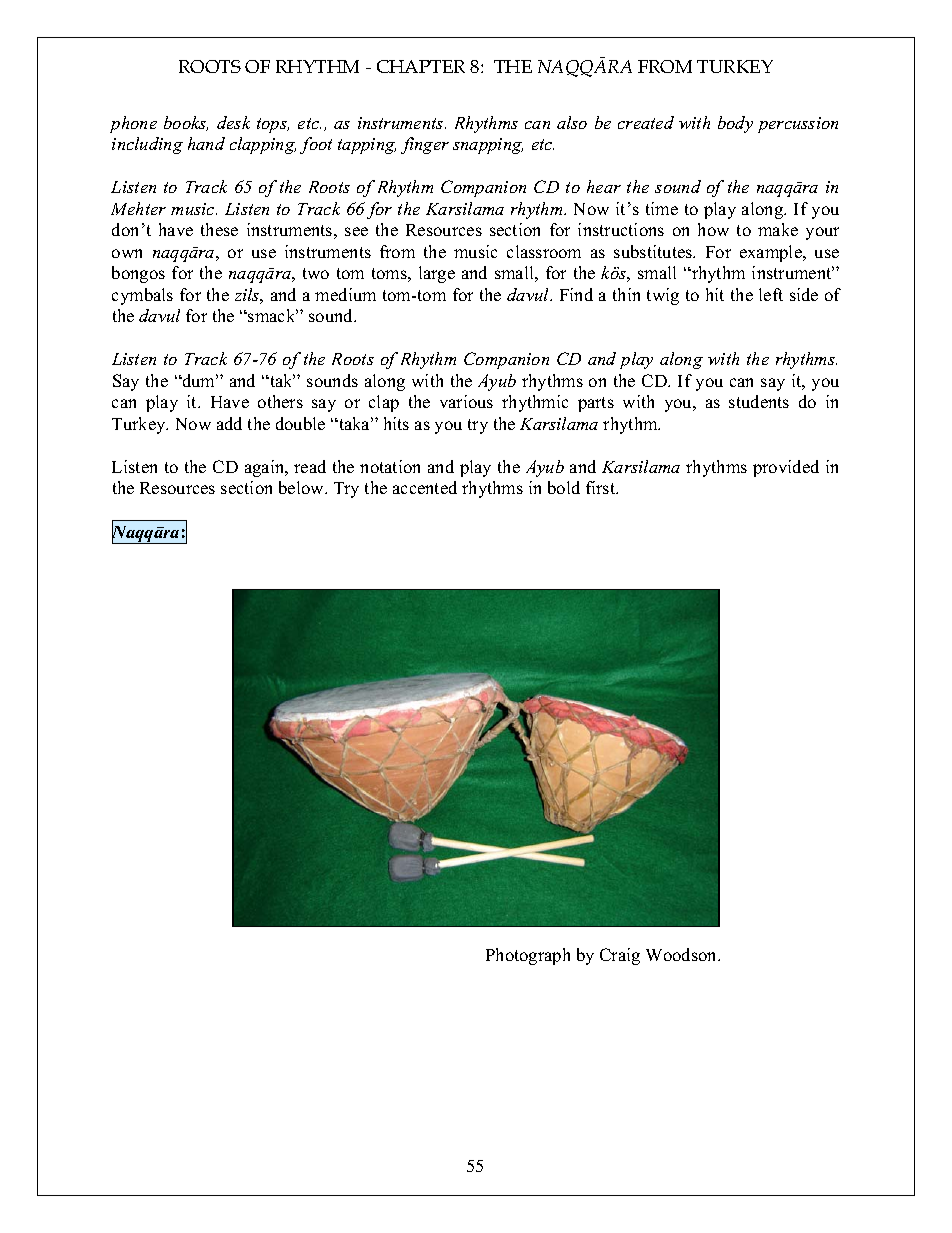 This screenshot has height=1233, width=952. I want to click on body, so click(735, 124).
